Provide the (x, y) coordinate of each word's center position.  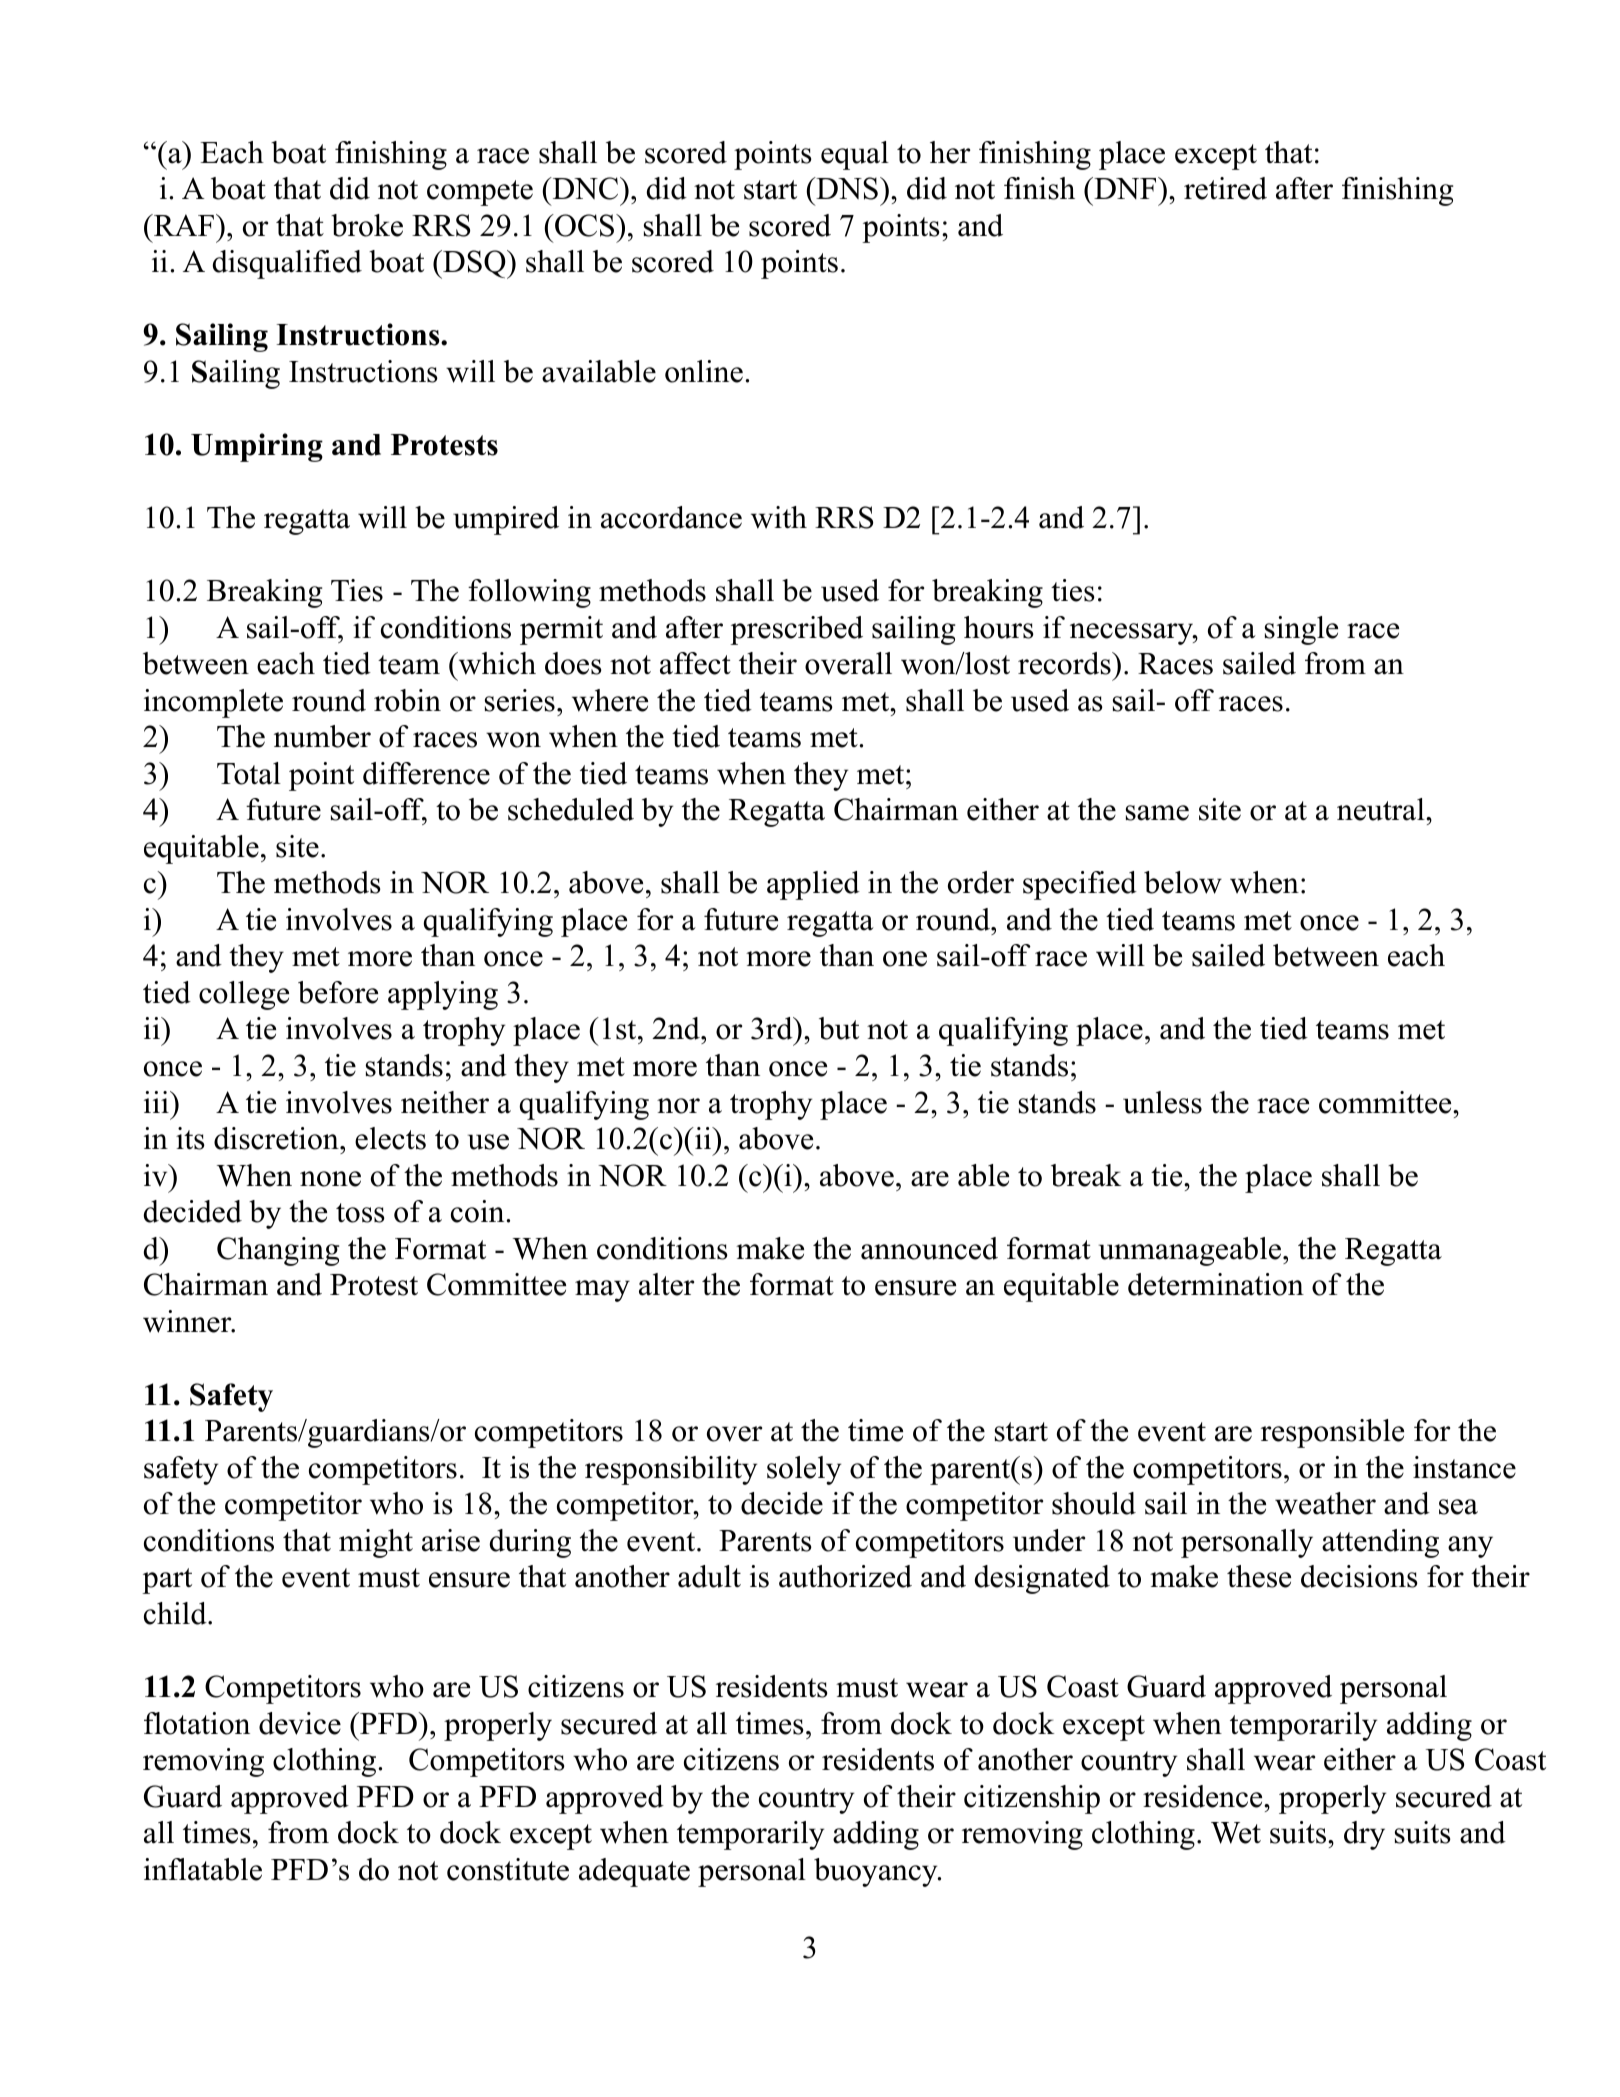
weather (1325, 1503)
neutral (1381, 809)
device (300, 1723)
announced (929, 1248)
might (376, 1543)
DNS (846, 188)
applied (813, 885)
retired (1225, 188)
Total (249, 773)
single (1301, 630)
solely (804, 1470)
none (330, 1179)
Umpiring (257, 447)
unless (1162, 1102)
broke (367, 225)
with (779, 517)
